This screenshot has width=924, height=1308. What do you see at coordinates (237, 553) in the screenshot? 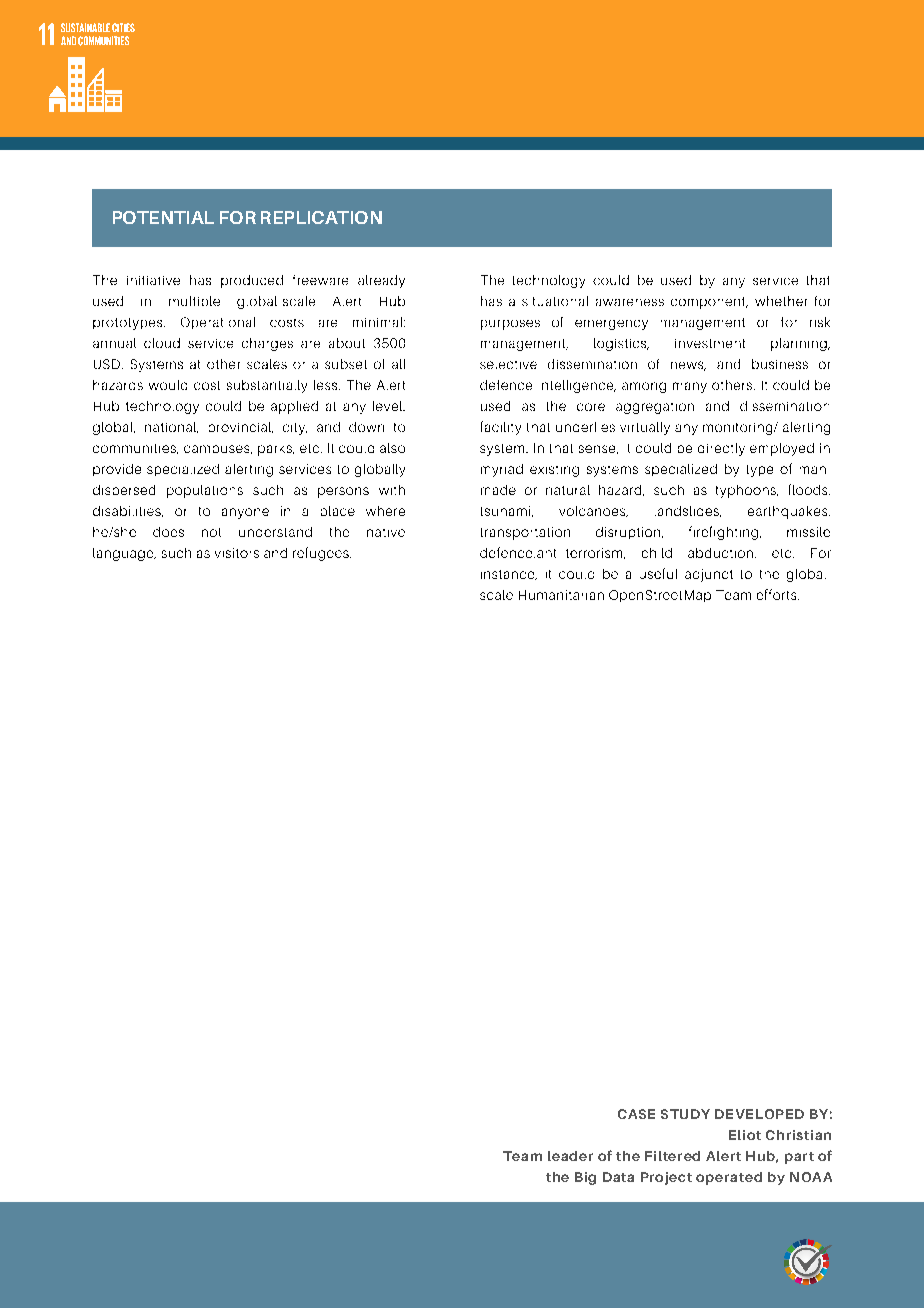
I see `visitors` at bounding box center [237, 553].
